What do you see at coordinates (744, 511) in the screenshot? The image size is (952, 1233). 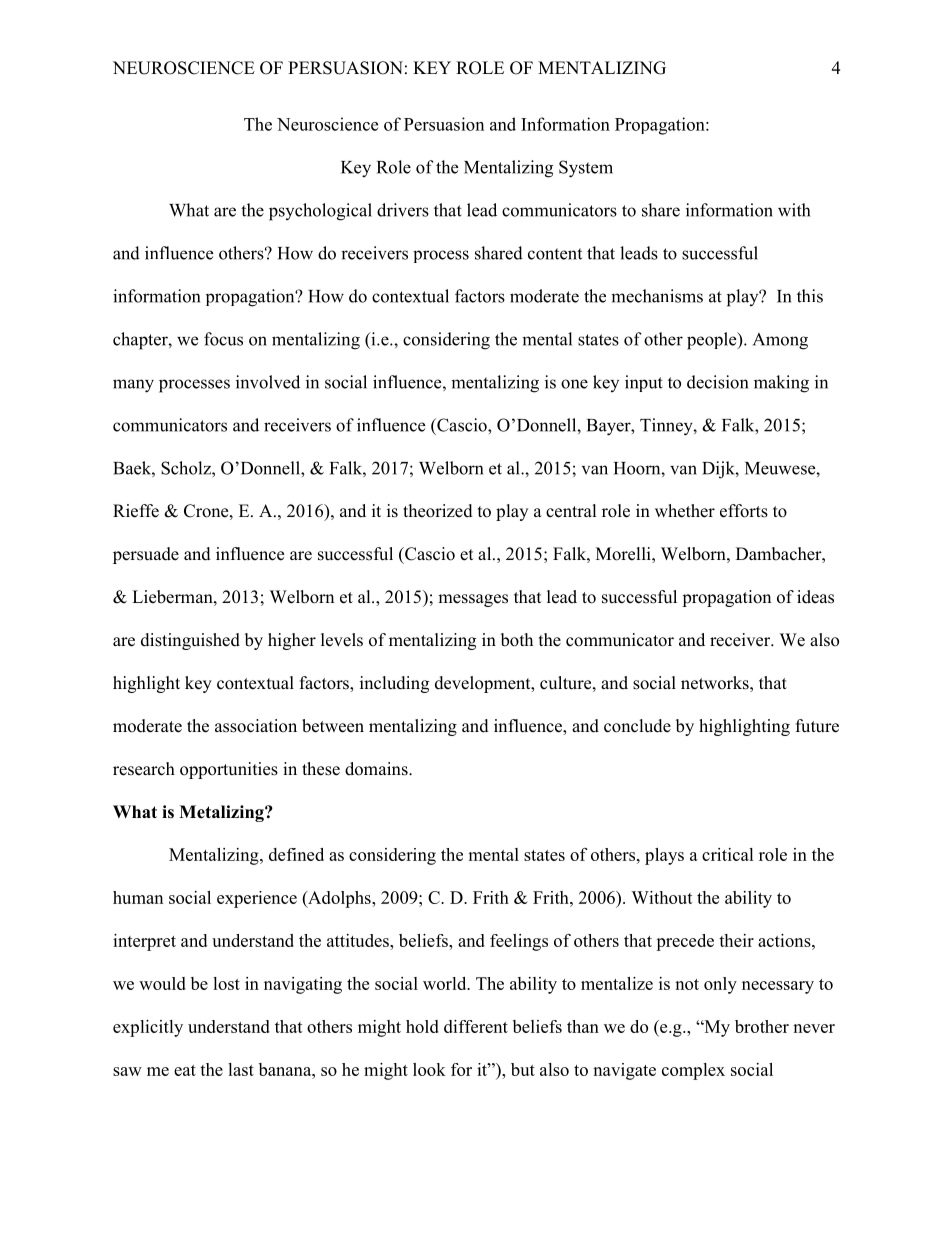 I see `efforts` at bounding box center [744, 511].
